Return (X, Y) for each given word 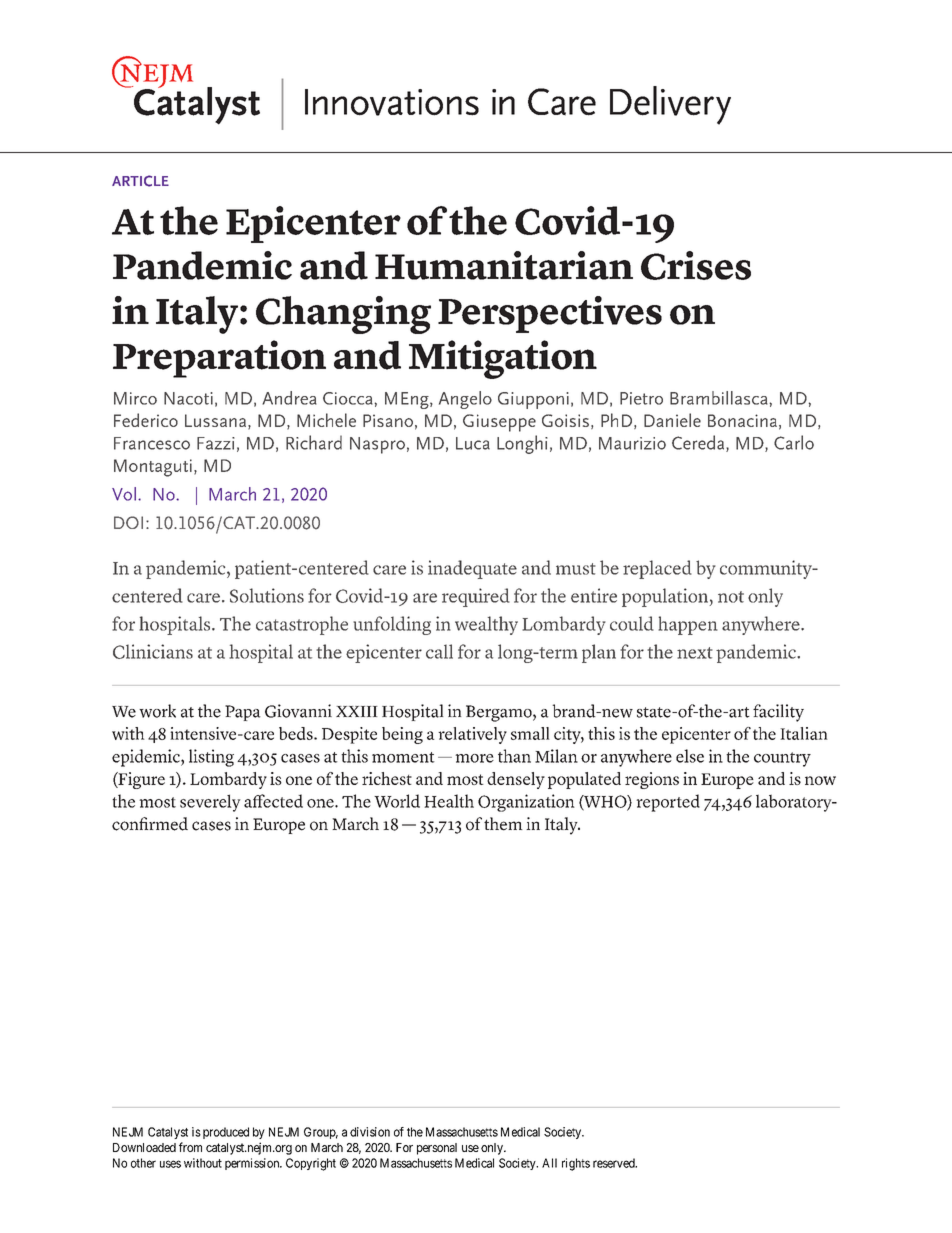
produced (226, 1133)
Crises (696, 265)
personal (437, 1149)
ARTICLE (140, 181)
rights (576, 1164)
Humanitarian (504, 265)
